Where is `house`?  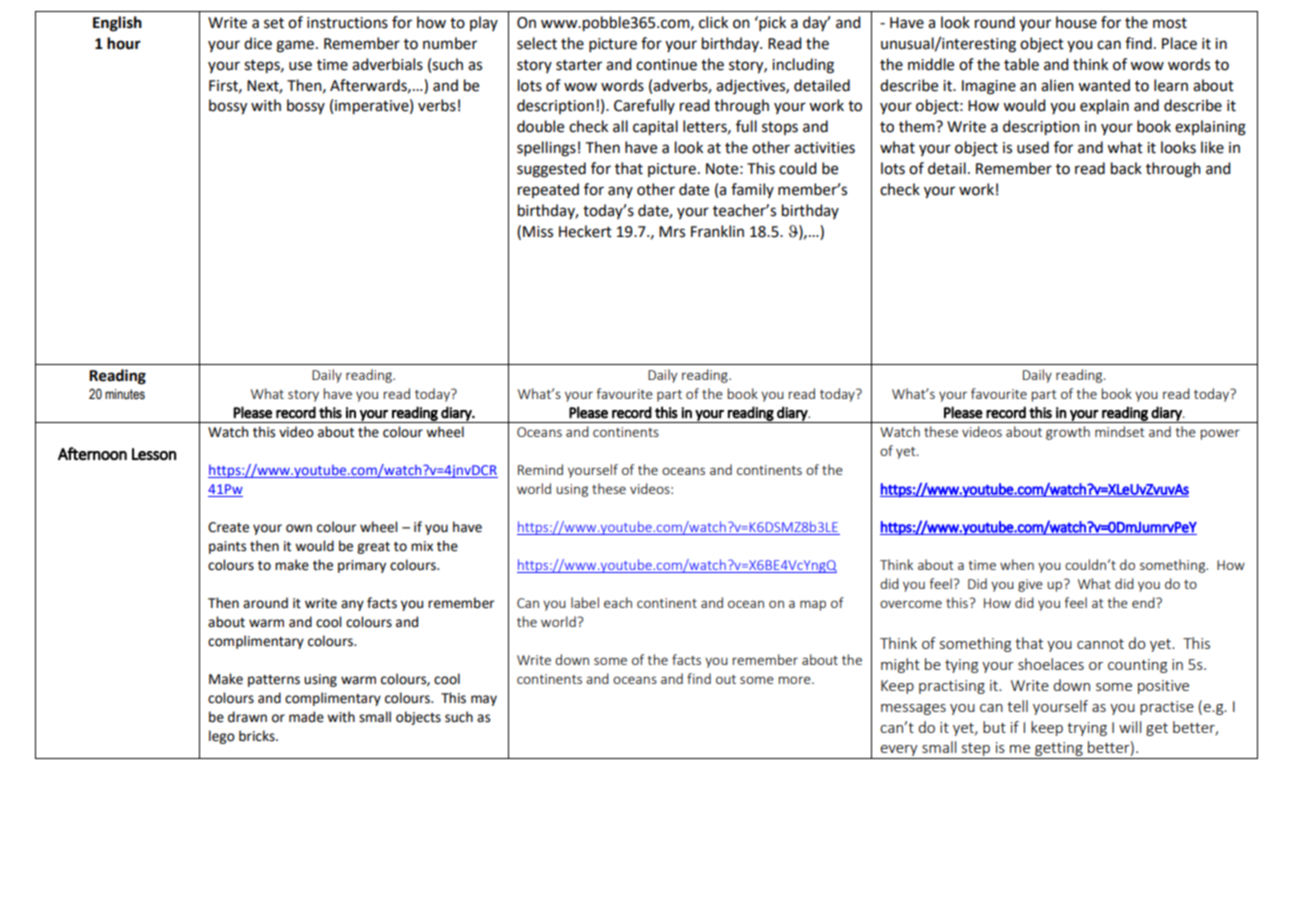
house is located at coordinates (1076, 22).
